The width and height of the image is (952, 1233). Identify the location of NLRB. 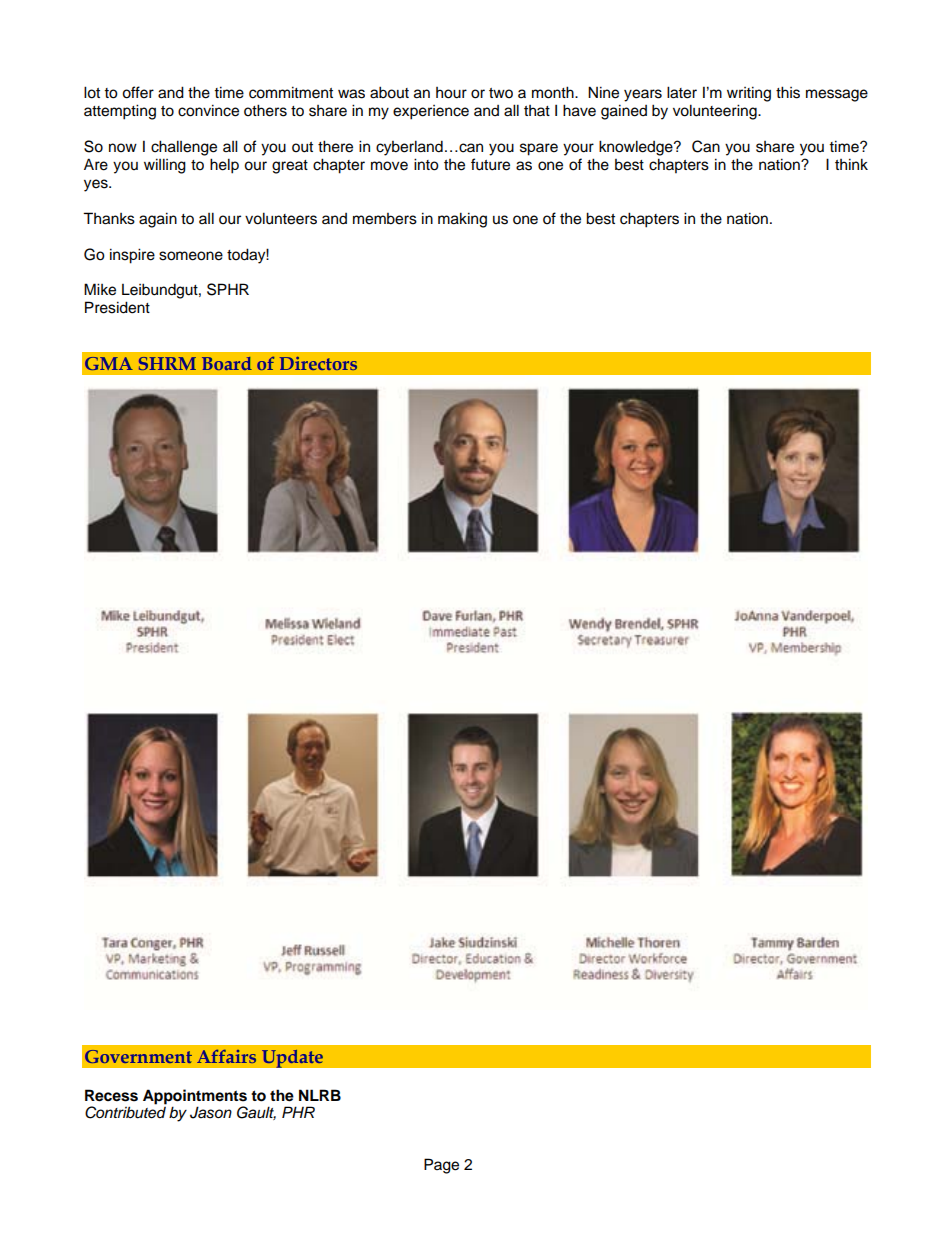
(320, 1095).
